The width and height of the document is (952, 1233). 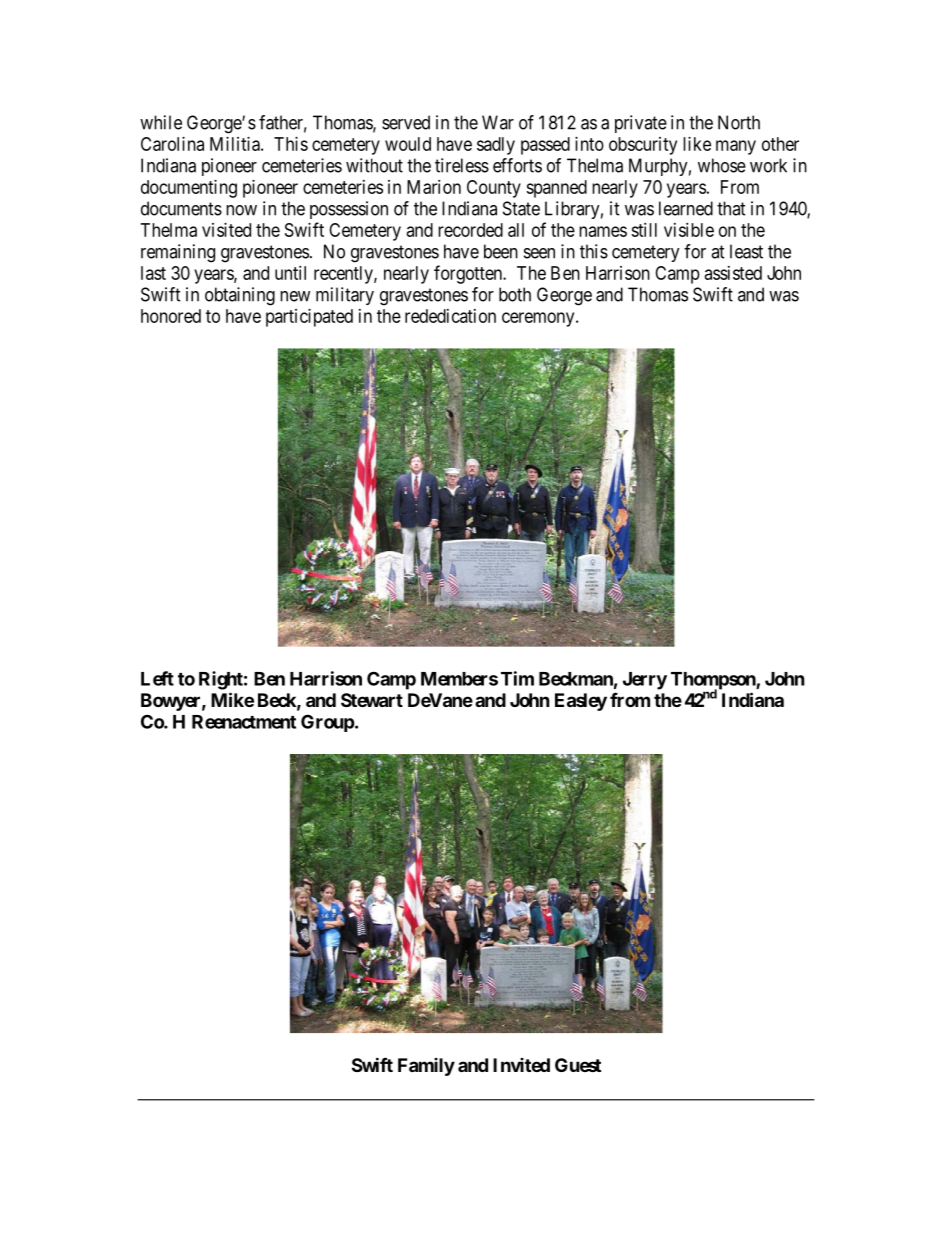 I want to click on Reenactment, so click(x=244, y=722).
